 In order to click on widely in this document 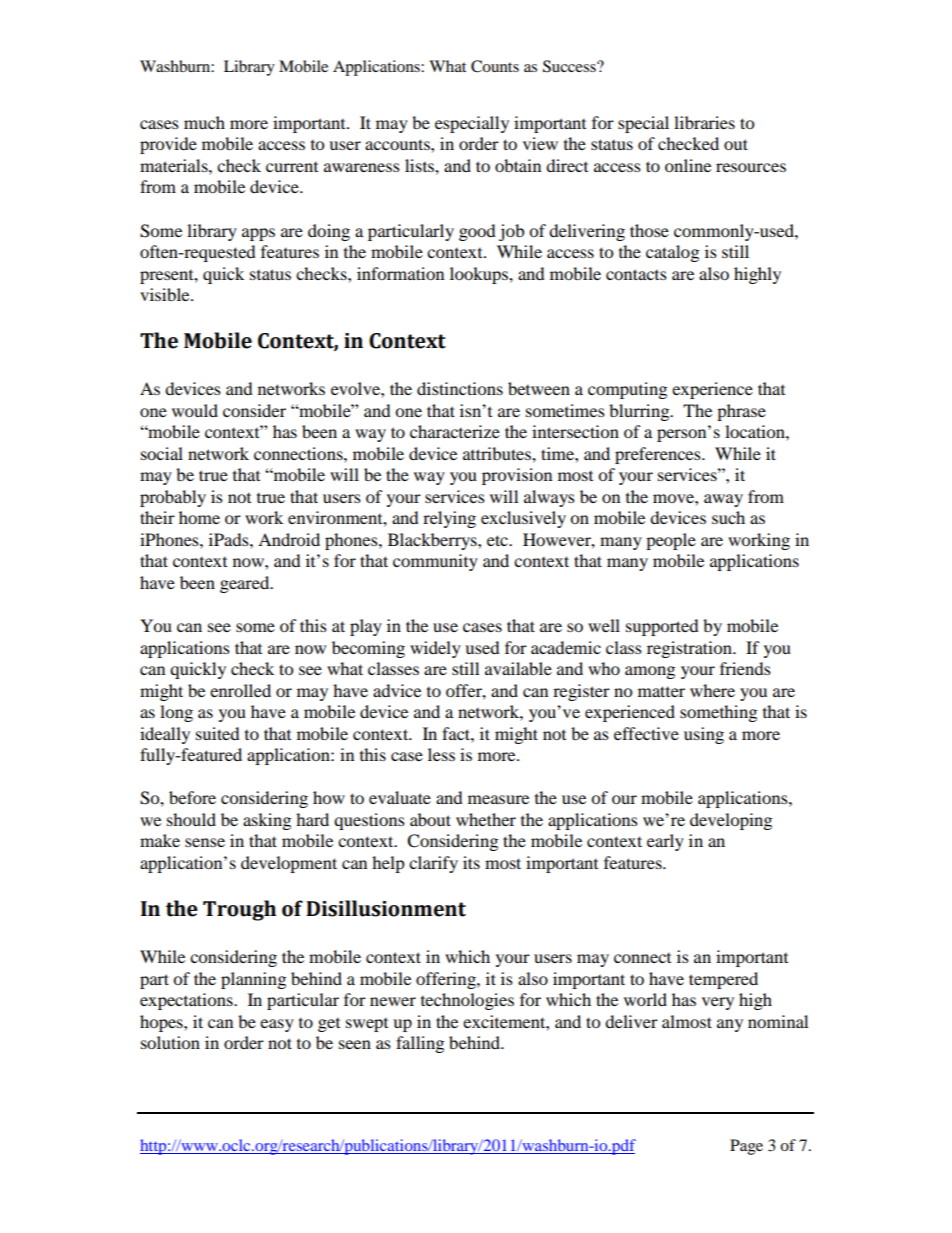, I will do `click(435, 649)`.
